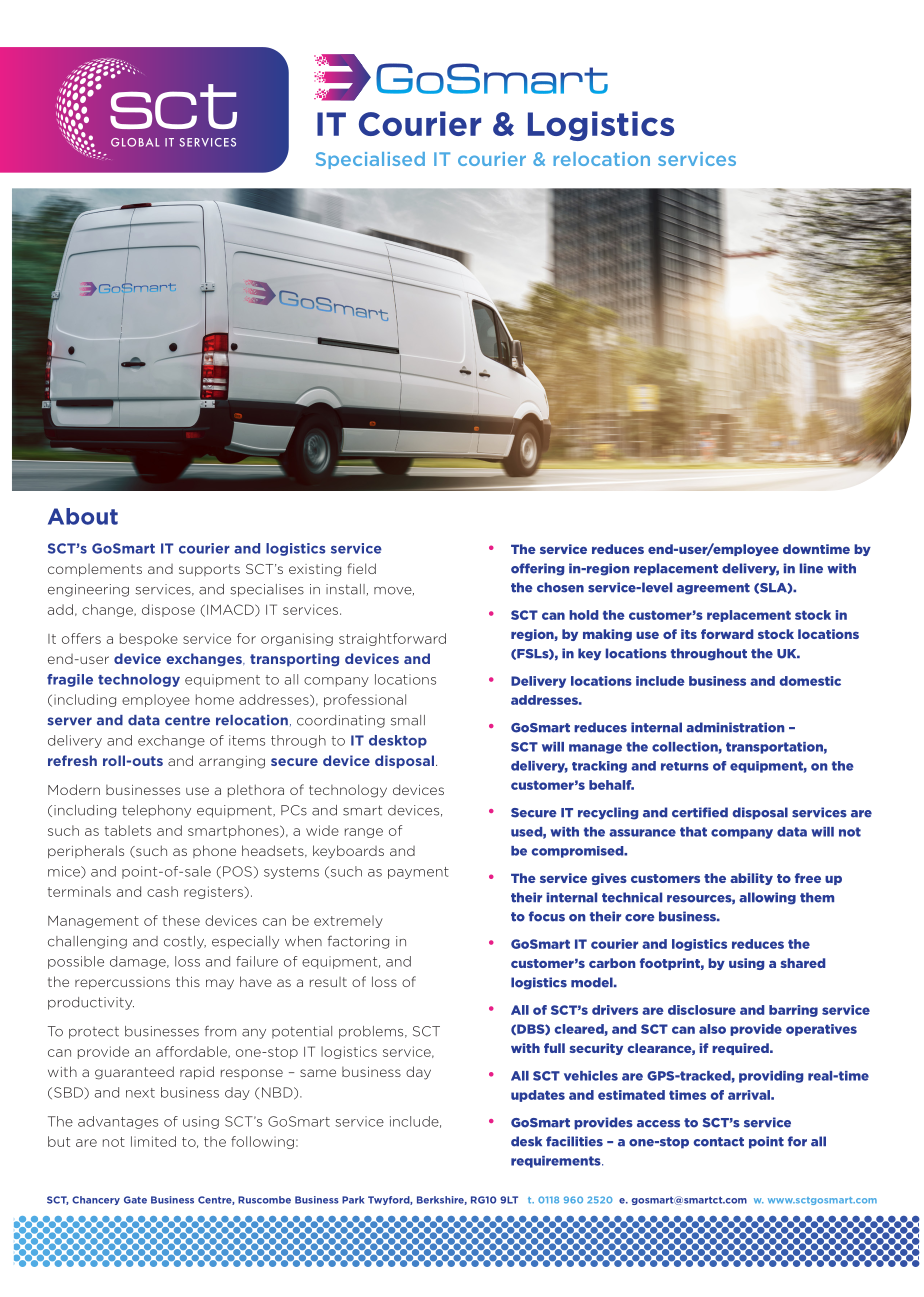 This image has height=1297, width=924. What do you see at coordinates (408, 720) in the image?
I see `small` at bounding box center [408, 720].
